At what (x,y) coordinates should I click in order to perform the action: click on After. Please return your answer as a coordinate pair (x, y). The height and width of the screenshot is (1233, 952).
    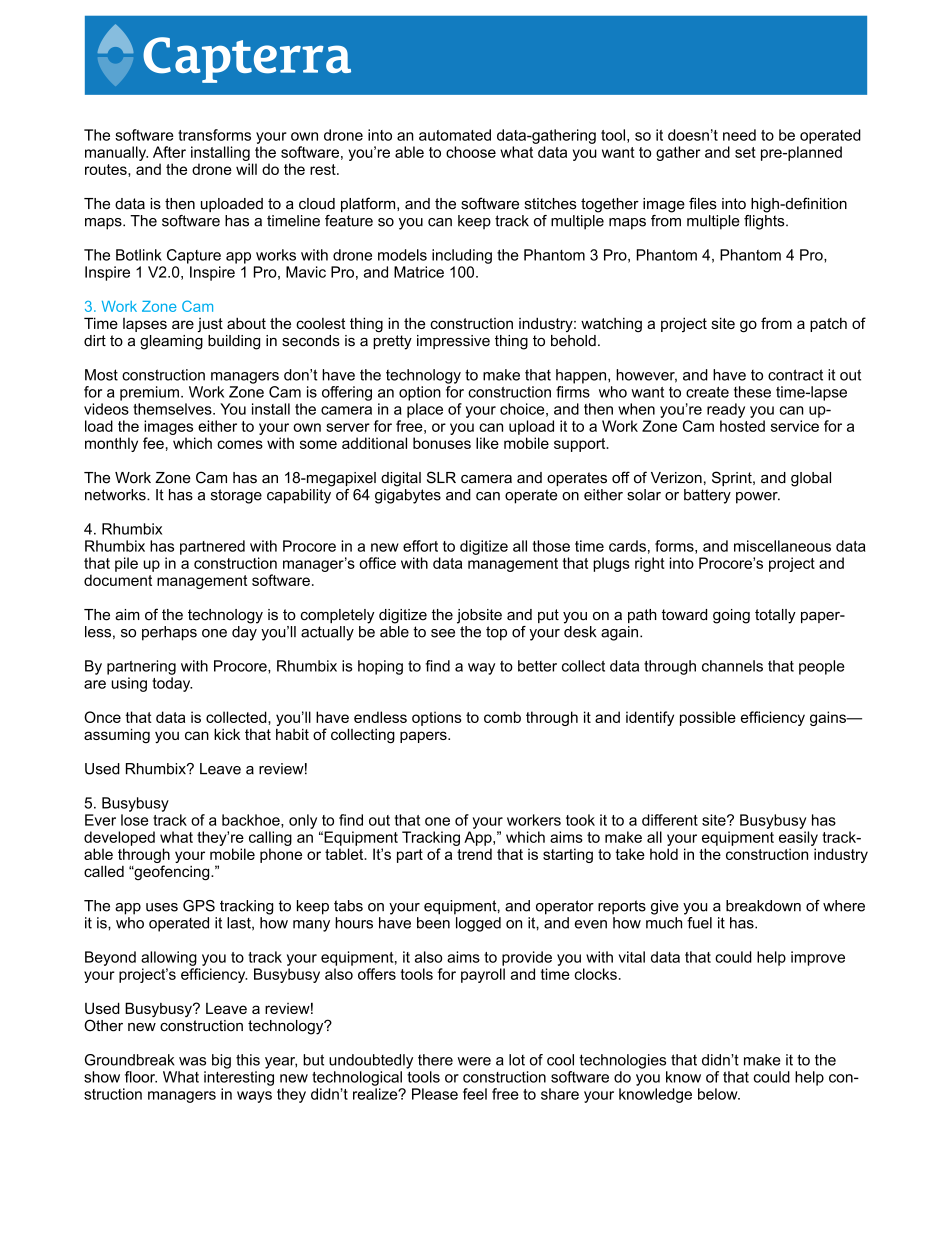
    Looking at the image, I should click on (169, 152).
